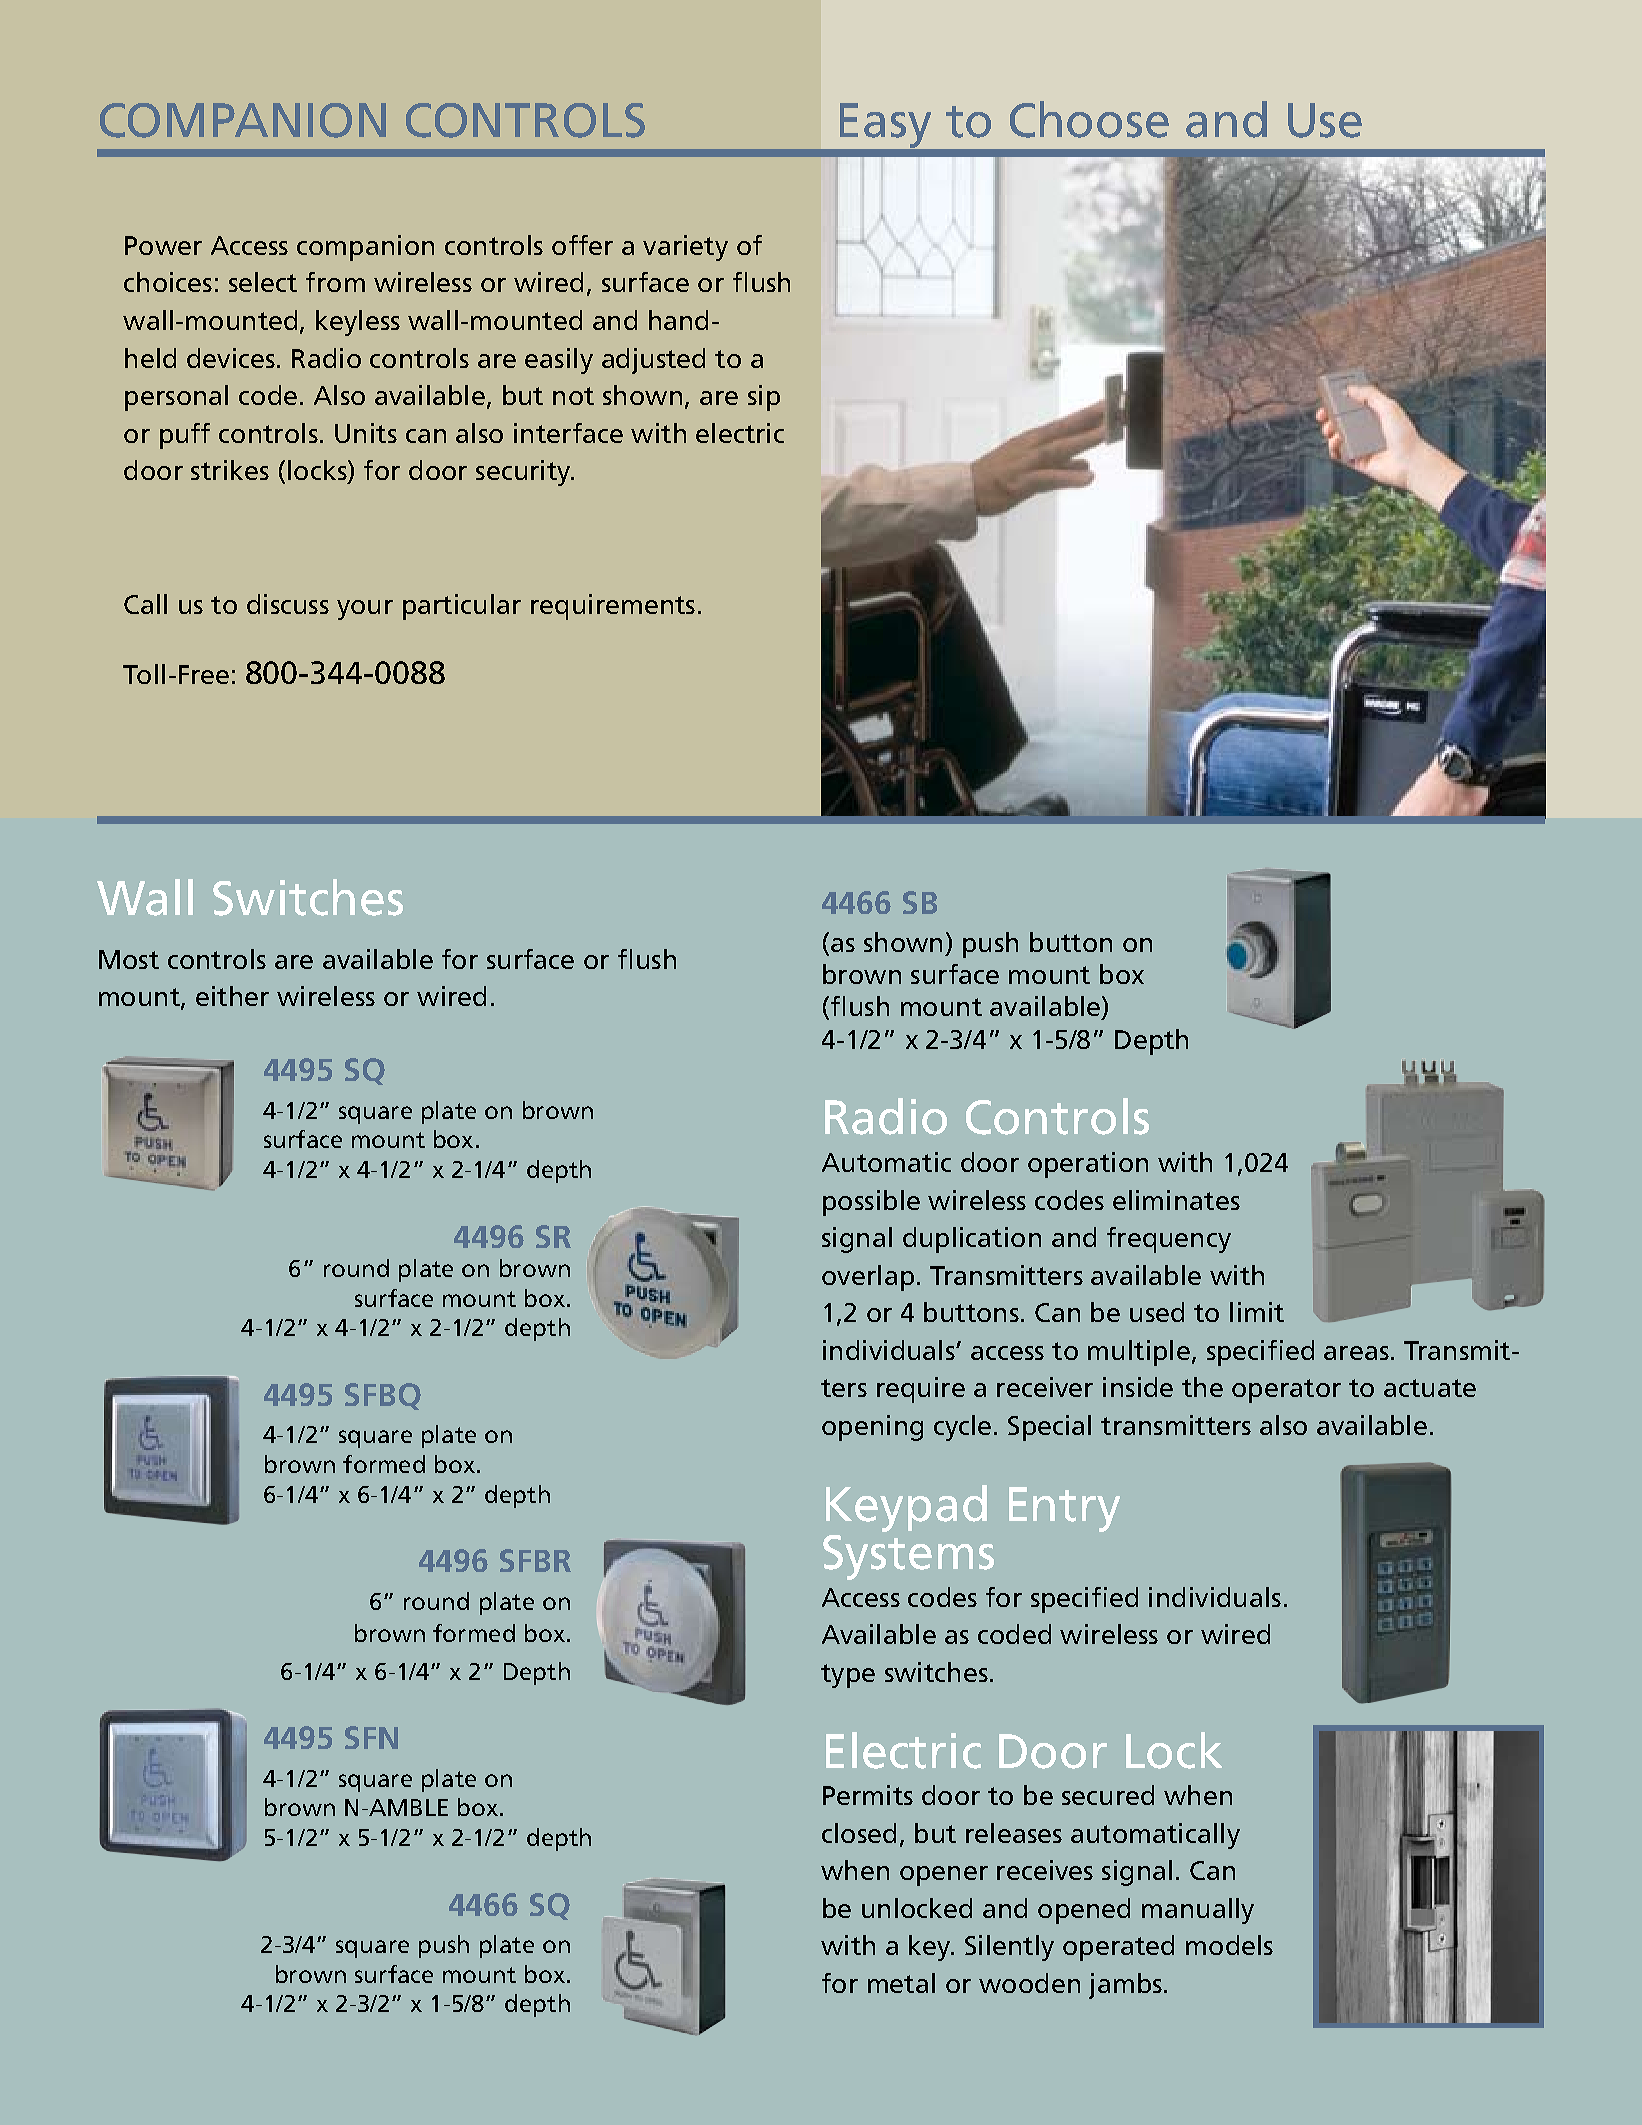  I want to click on models, so click(1229, 1945).
